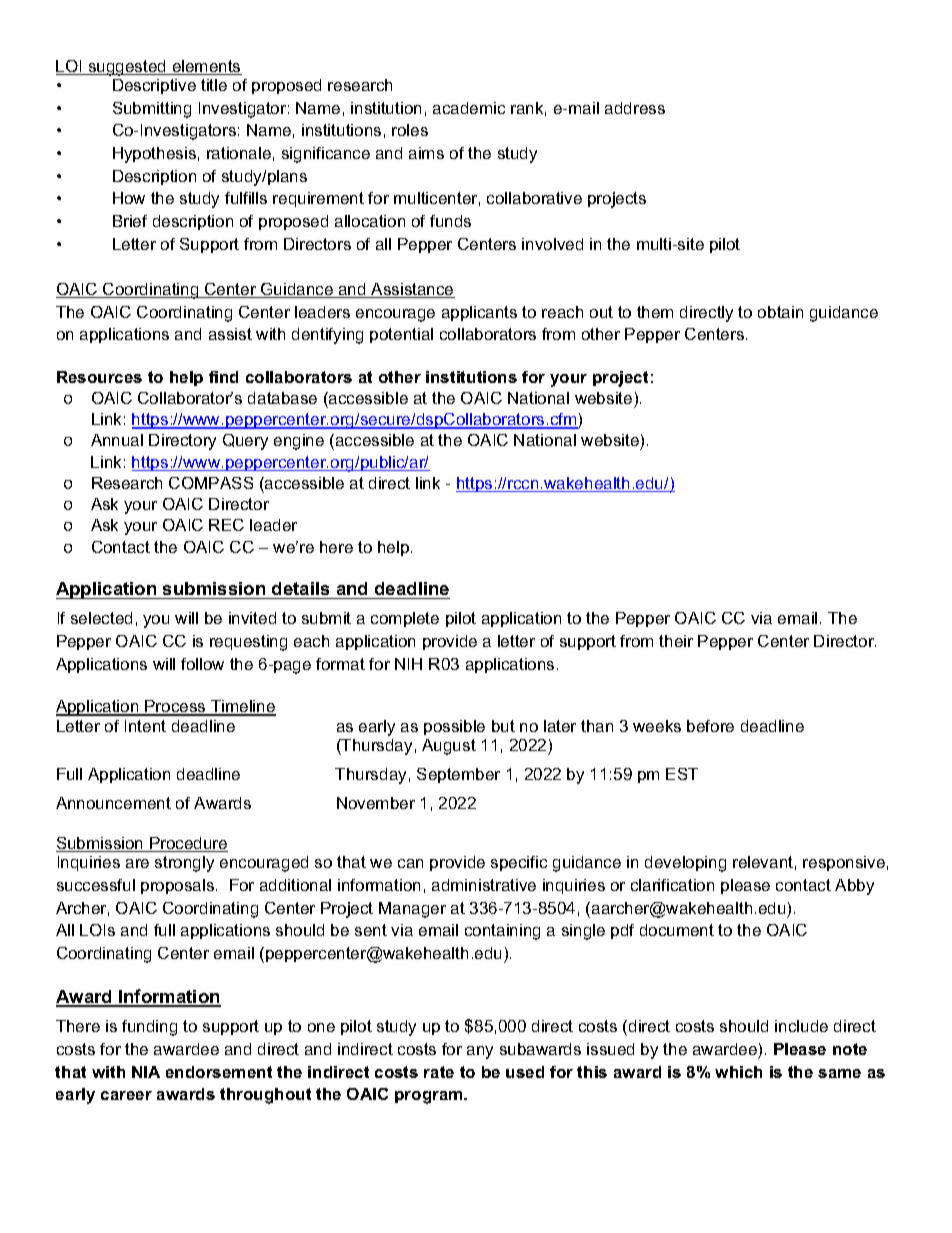 Image resolution: width=952 pixels, height=1233 pixels. What do you see at coordinates (635, 108) in the document?
I see `address` at bounding box center [635, 108].
